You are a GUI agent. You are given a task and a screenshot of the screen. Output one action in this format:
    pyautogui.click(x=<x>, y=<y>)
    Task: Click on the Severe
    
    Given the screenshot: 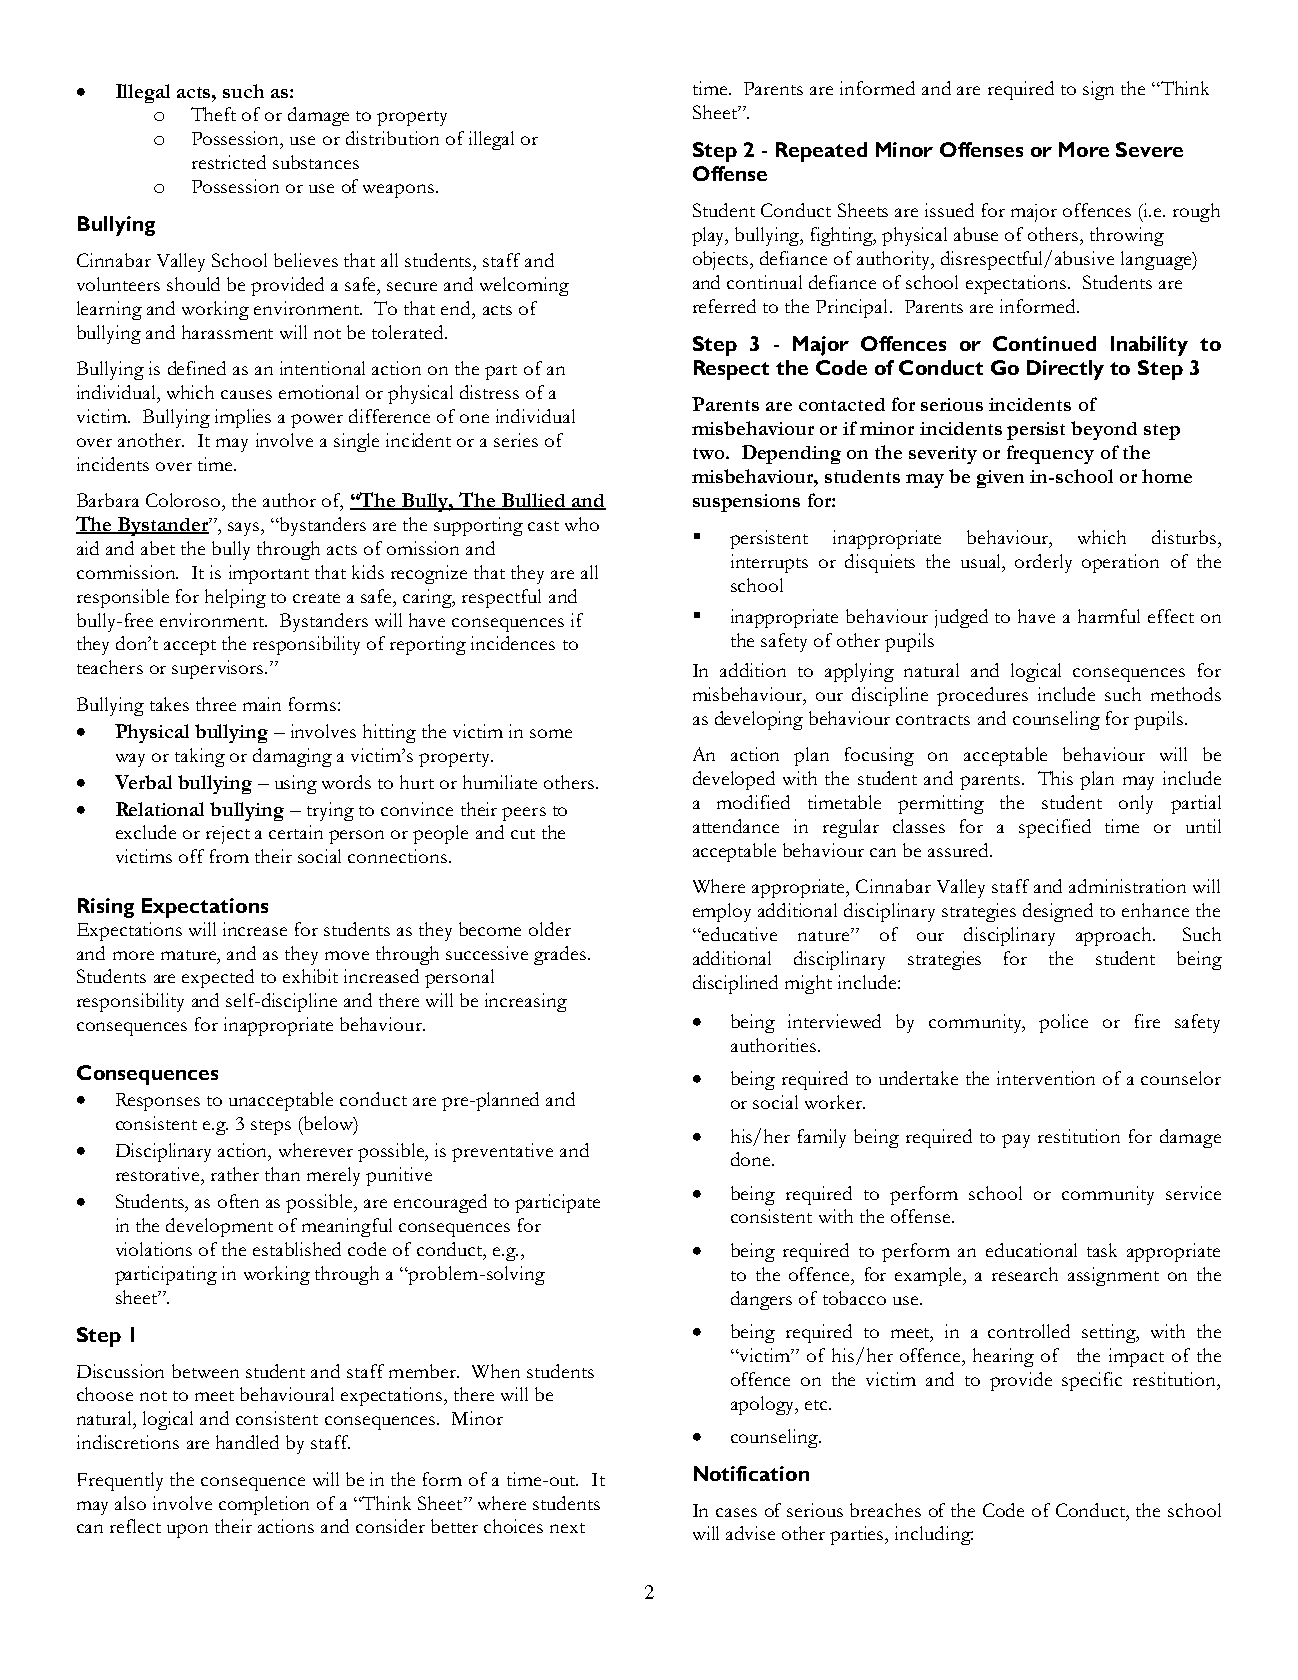 What is the action you would take?
    pyautogui.click(x=1149, y=149)
